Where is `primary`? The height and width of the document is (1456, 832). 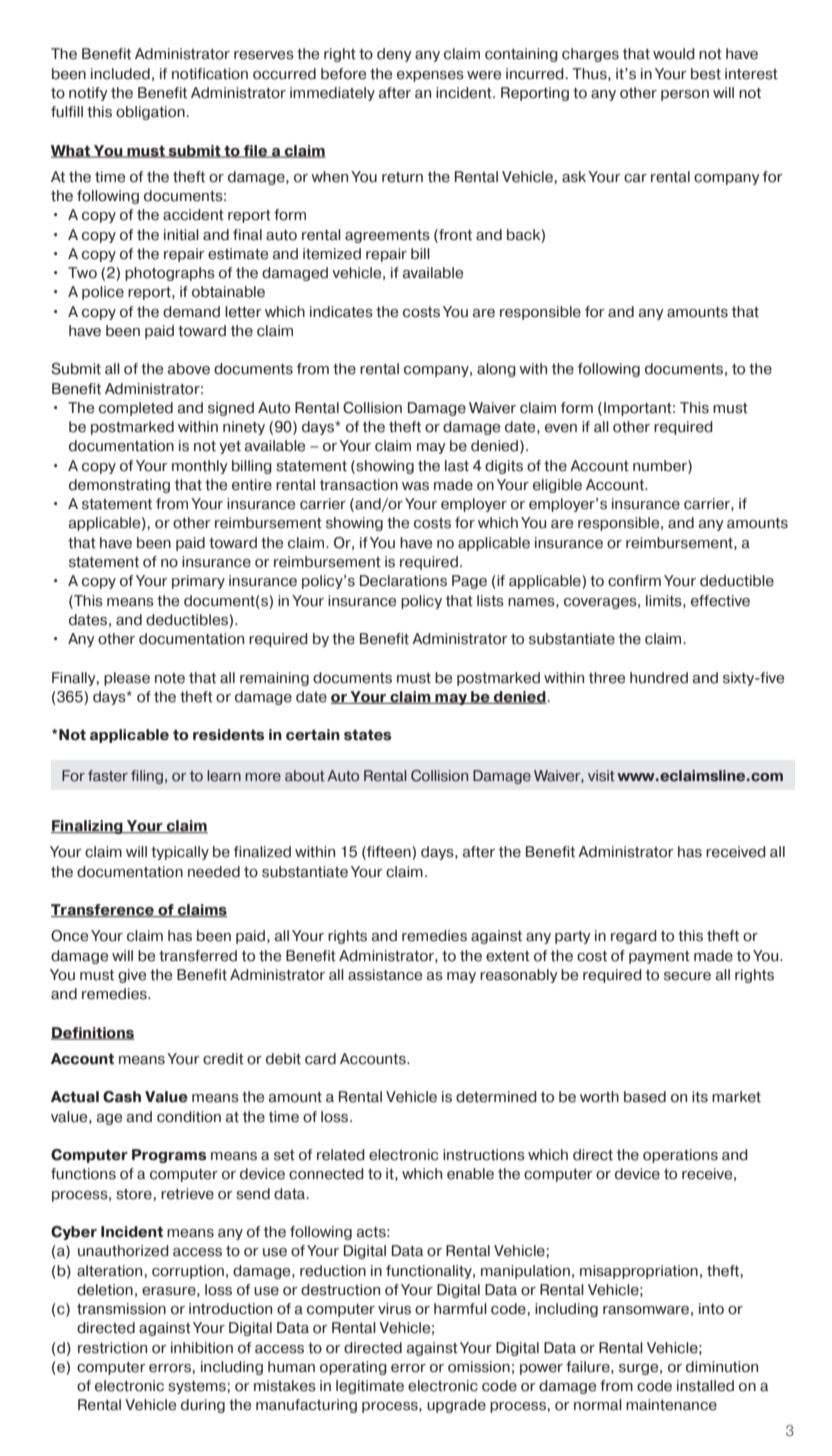
primary is located at coordinates (198, 582).
